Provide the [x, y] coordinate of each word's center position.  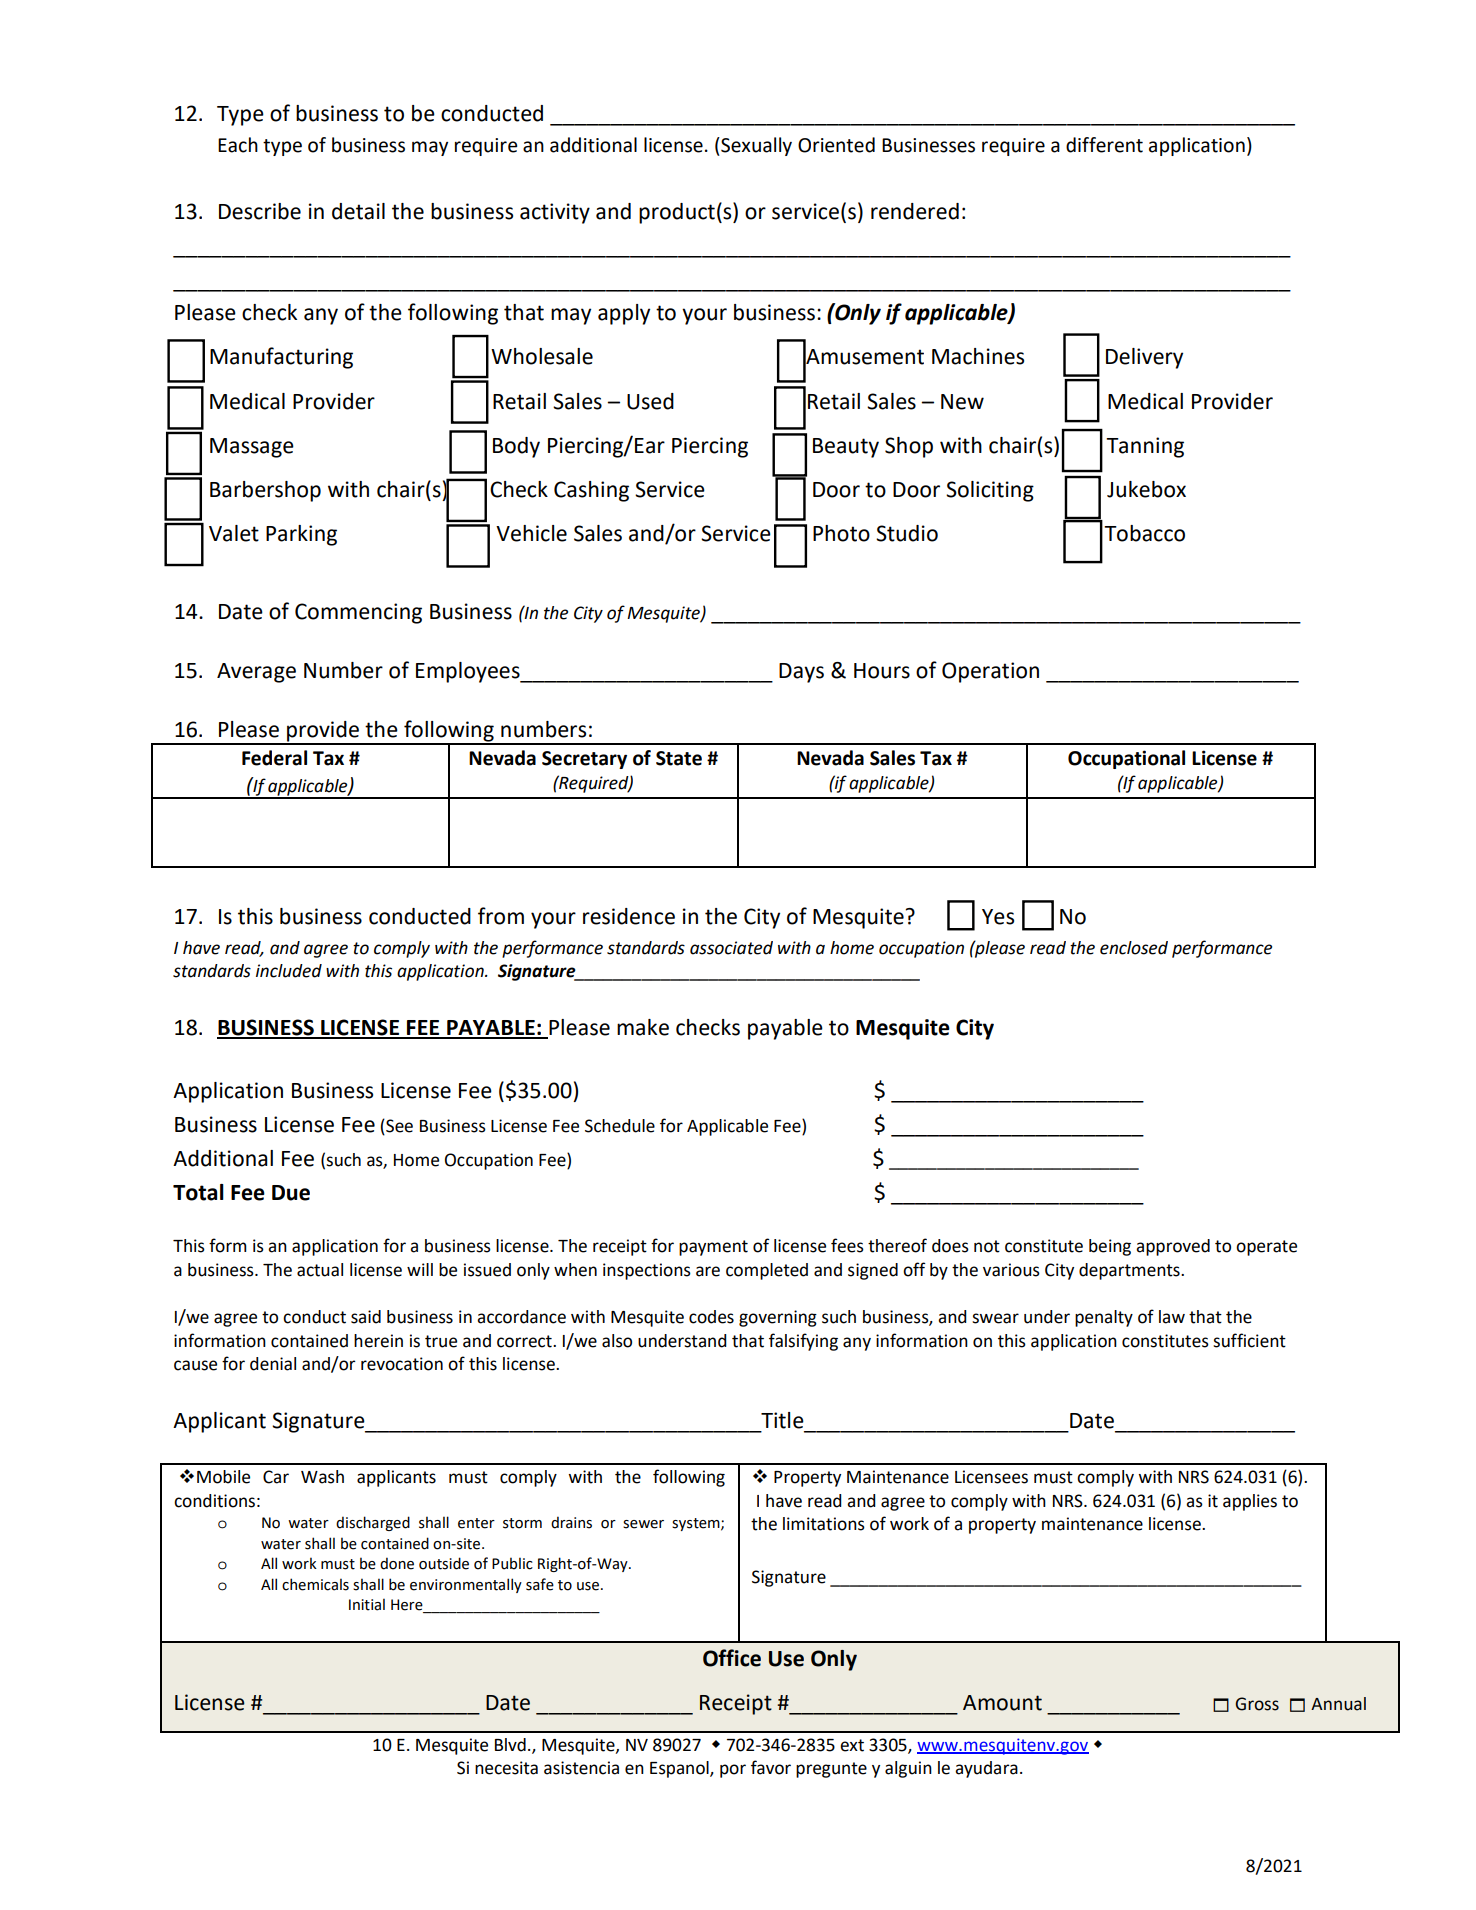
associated [731, 948]
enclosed [1134, 948]
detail [358, 211]
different [1104, 145]
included [289, 971]
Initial [367, 1604]
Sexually [755, 146]
